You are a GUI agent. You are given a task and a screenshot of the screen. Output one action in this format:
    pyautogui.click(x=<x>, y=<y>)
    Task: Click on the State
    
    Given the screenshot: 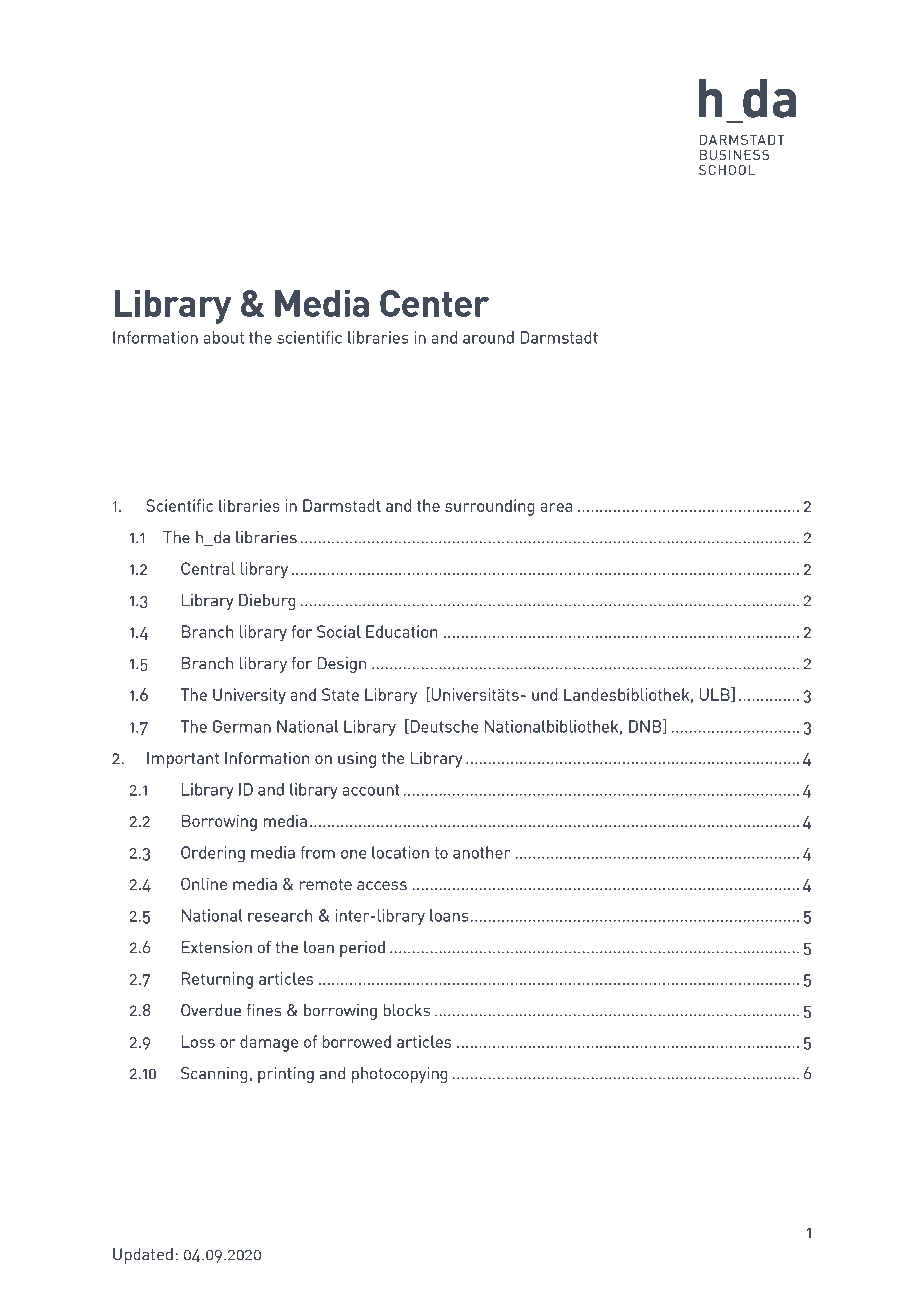 What is the action you would take?
    pyautogui.click(x=340, y=694)
